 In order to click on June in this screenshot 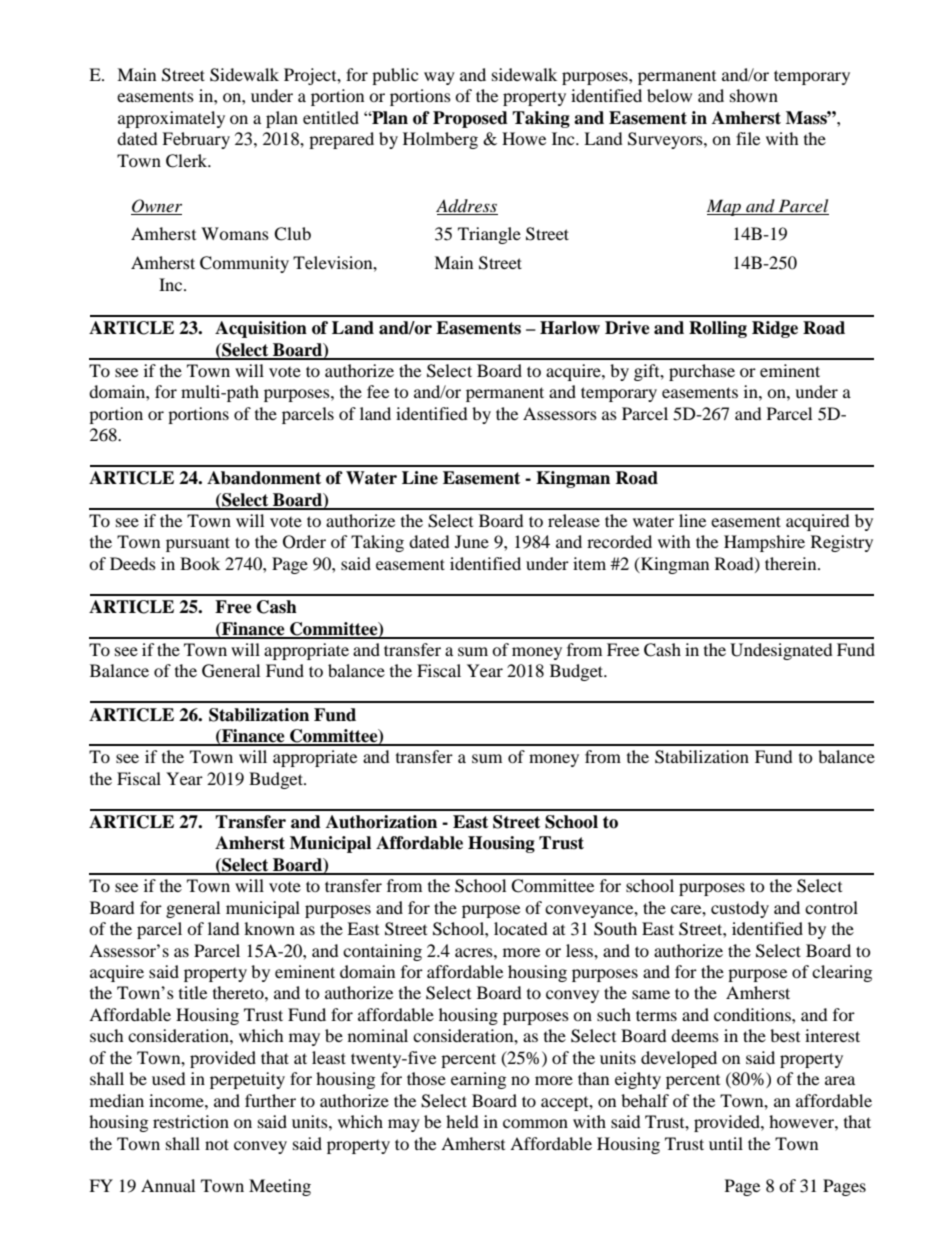, I will do `click(472, 541)`.
